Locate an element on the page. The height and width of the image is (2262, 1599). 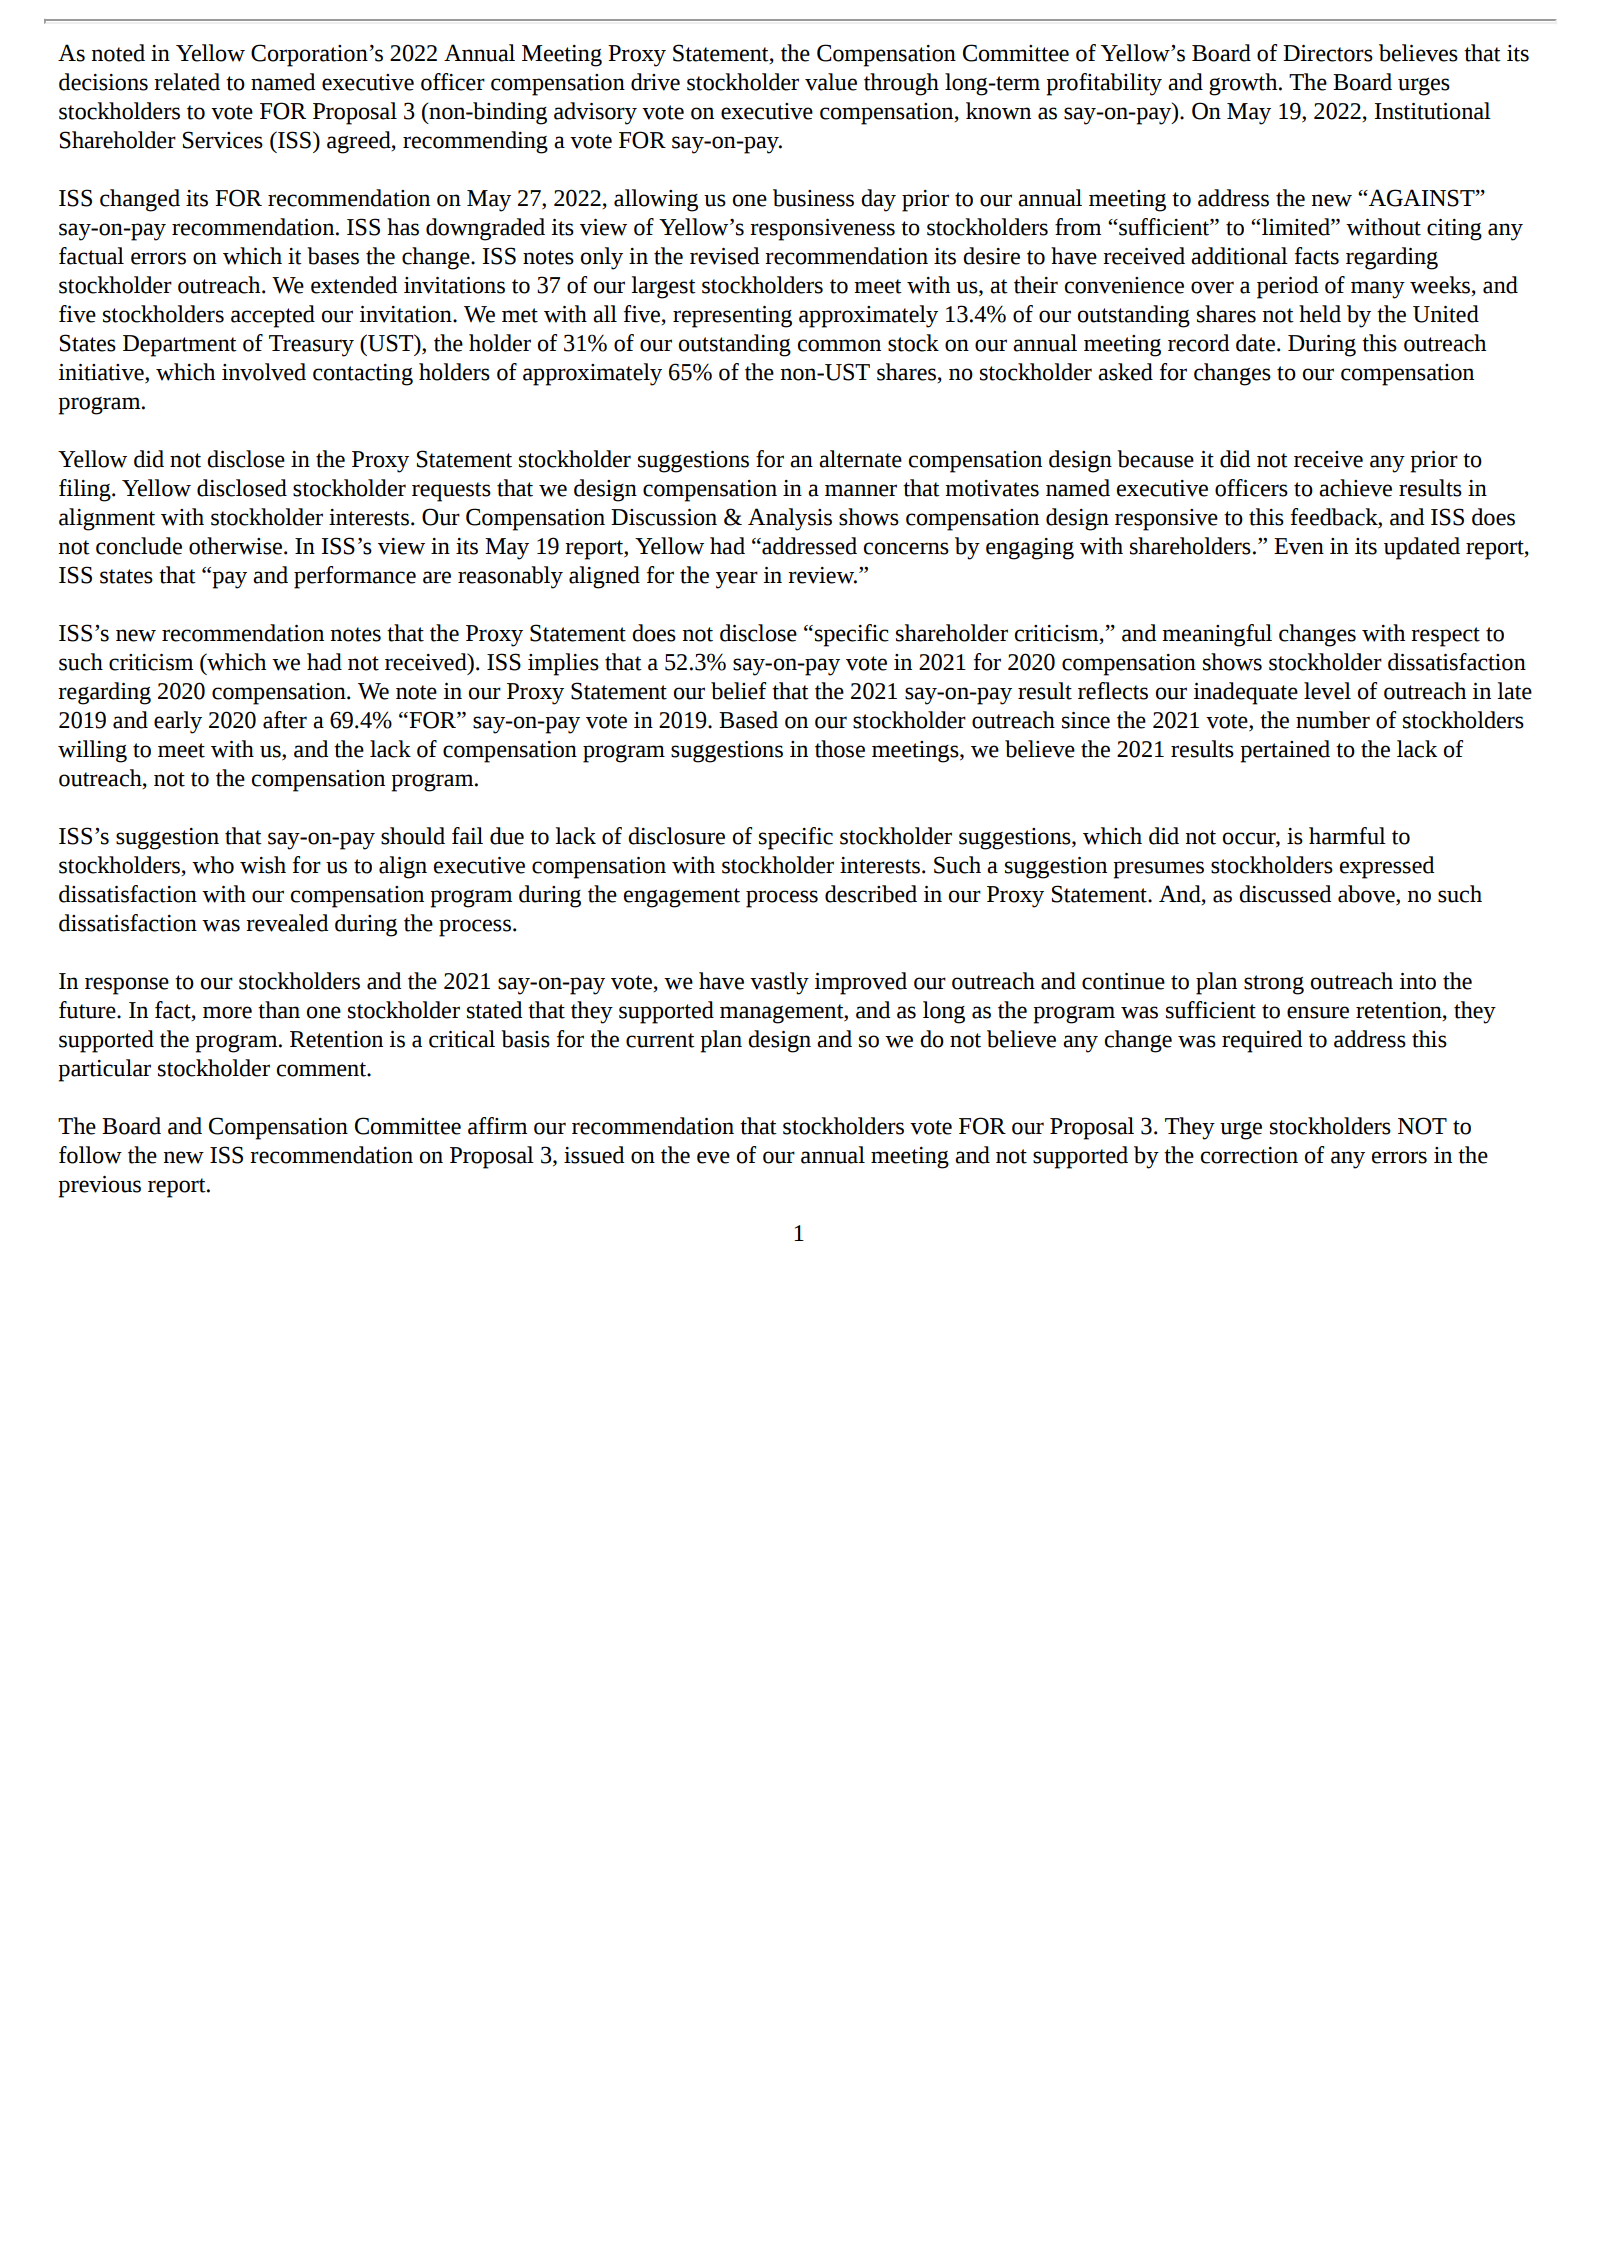
harmful is located at coordinates (1347, 836).
